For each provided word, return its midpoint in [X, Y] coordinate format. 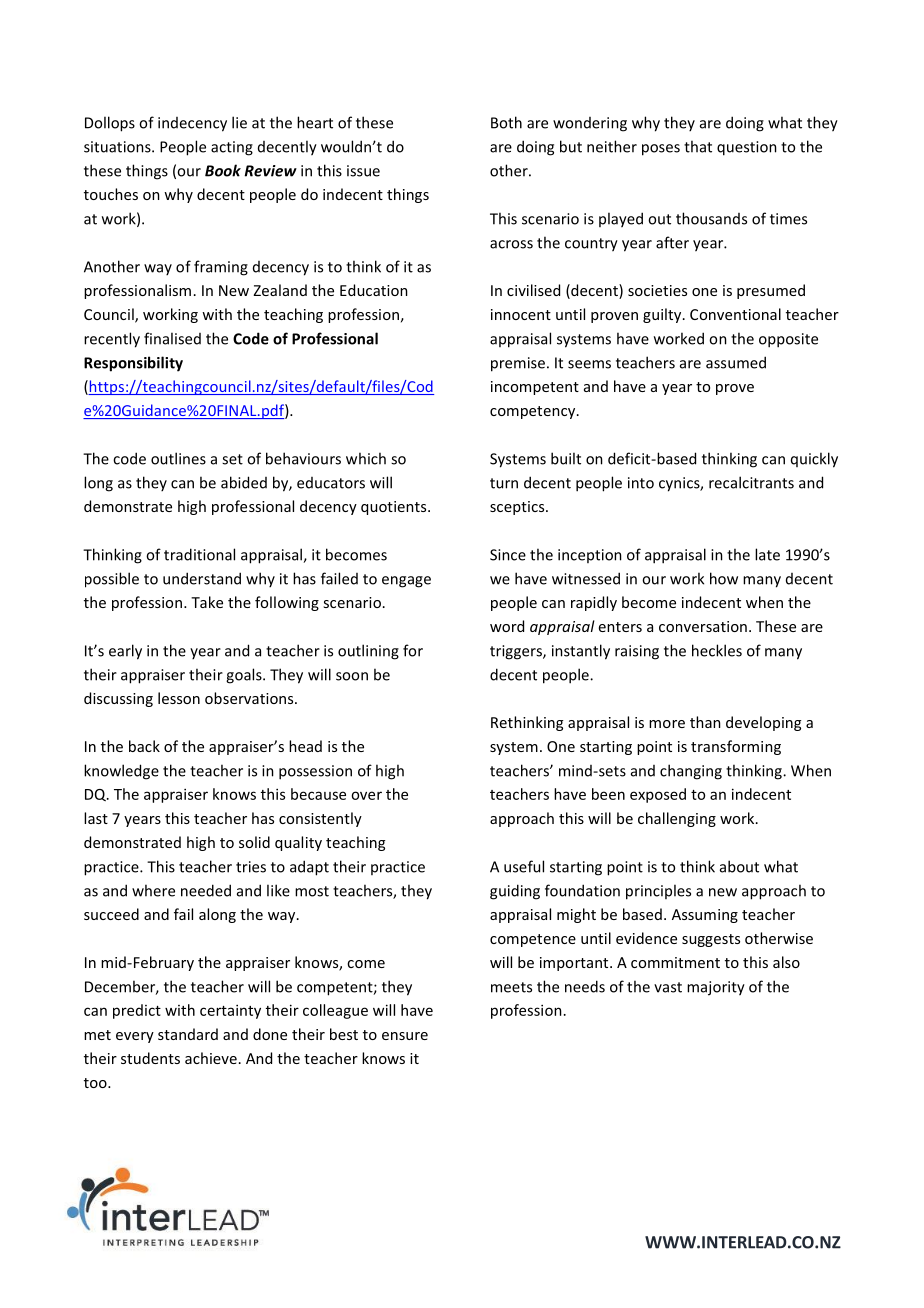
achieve [211, 1058]
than [705, 722]
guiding [515, 892]
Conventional [735, 314]
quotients [395, 508]
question [747, 148]
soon [352, 676]
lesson [179, 698]
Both [506, 122]
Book [223, 170]
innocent [521, 314]
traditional [199, 554]
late [767, 554]
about [739, 866]
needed [206, 890]
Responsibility [133, 364]
